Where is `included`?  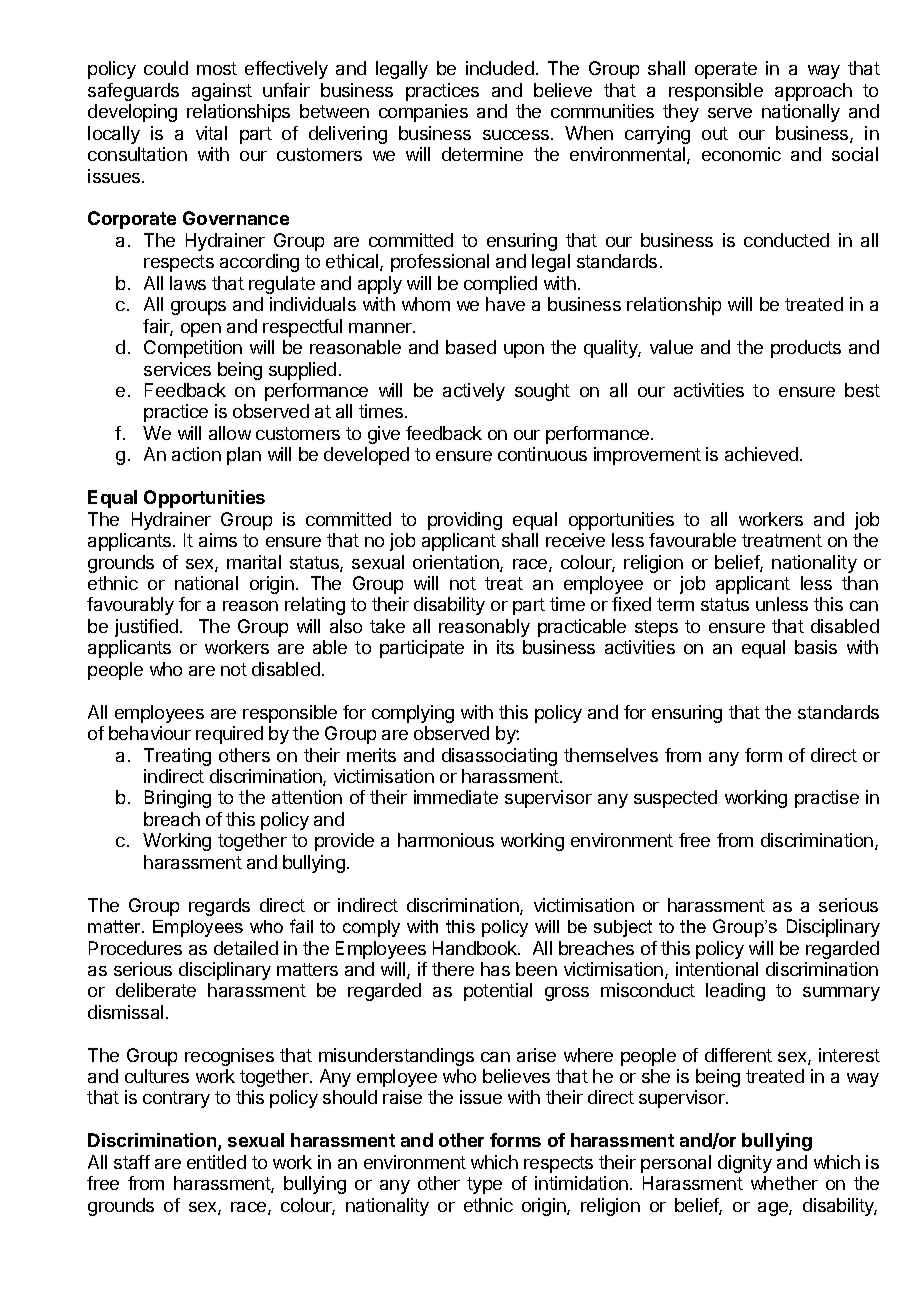 included is located at coordinates (500, 68).
